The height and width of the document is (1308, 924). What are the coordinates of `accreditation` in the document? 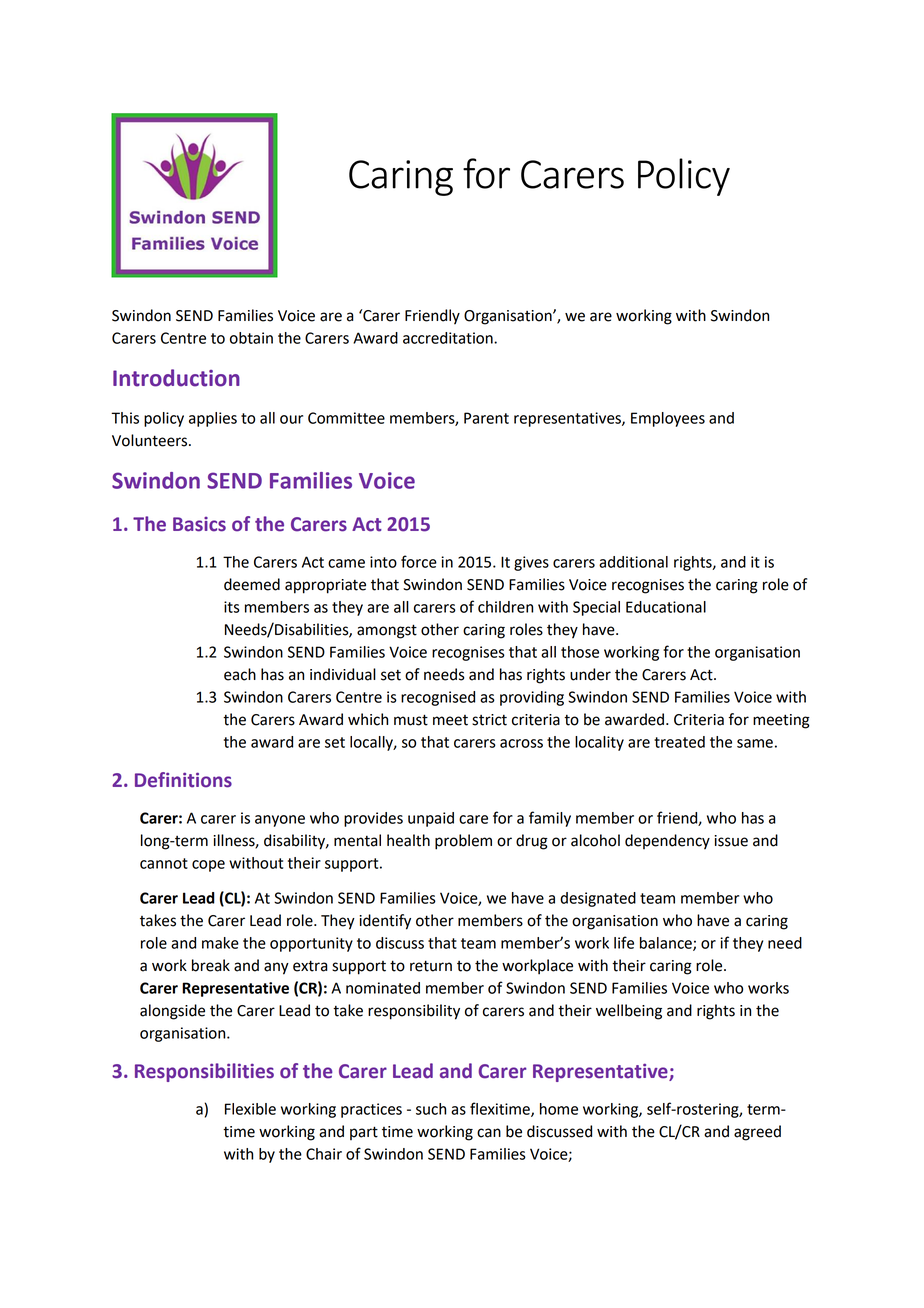 It's located at (449, 338).
